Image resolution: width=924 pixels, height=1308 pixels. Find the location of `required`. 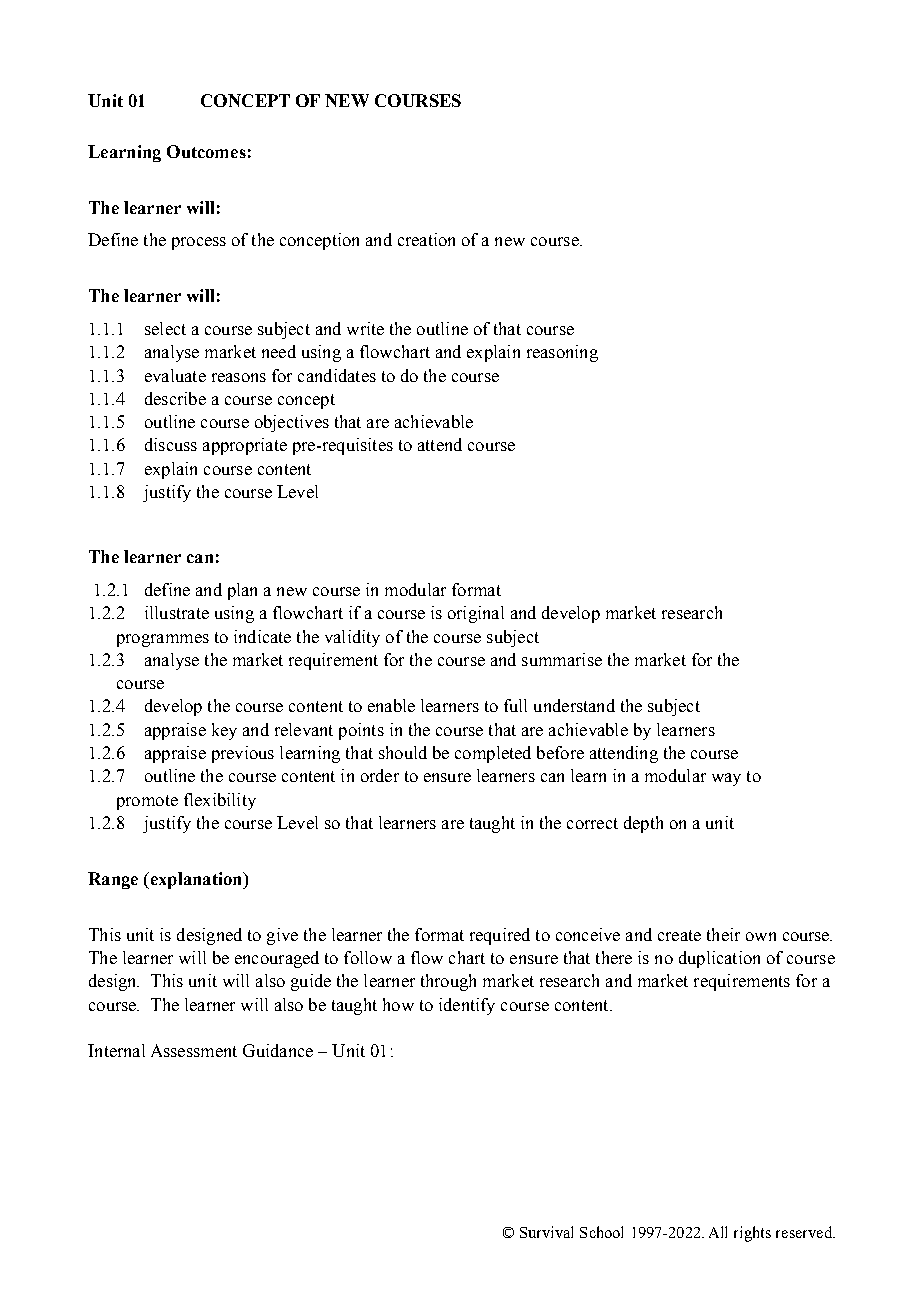

required is located at coordinates (500, 936).
